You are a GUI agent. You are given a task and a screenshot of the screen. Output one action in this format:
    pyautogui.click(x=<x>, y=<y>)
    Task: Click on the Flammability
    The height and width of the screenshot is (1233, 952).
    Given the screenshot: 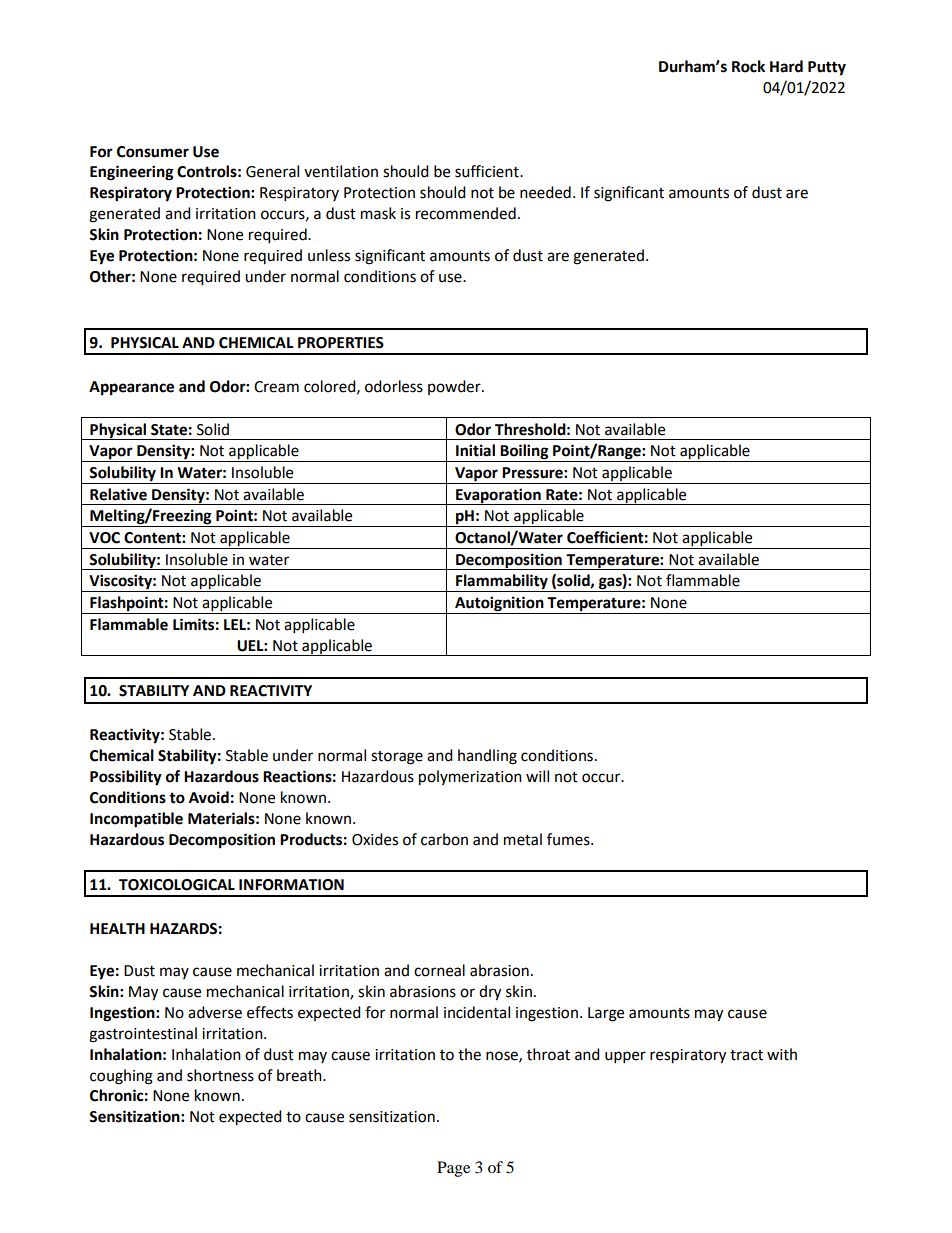 What is the action you would take?
    pyautogui.click(x=502, y=583)
